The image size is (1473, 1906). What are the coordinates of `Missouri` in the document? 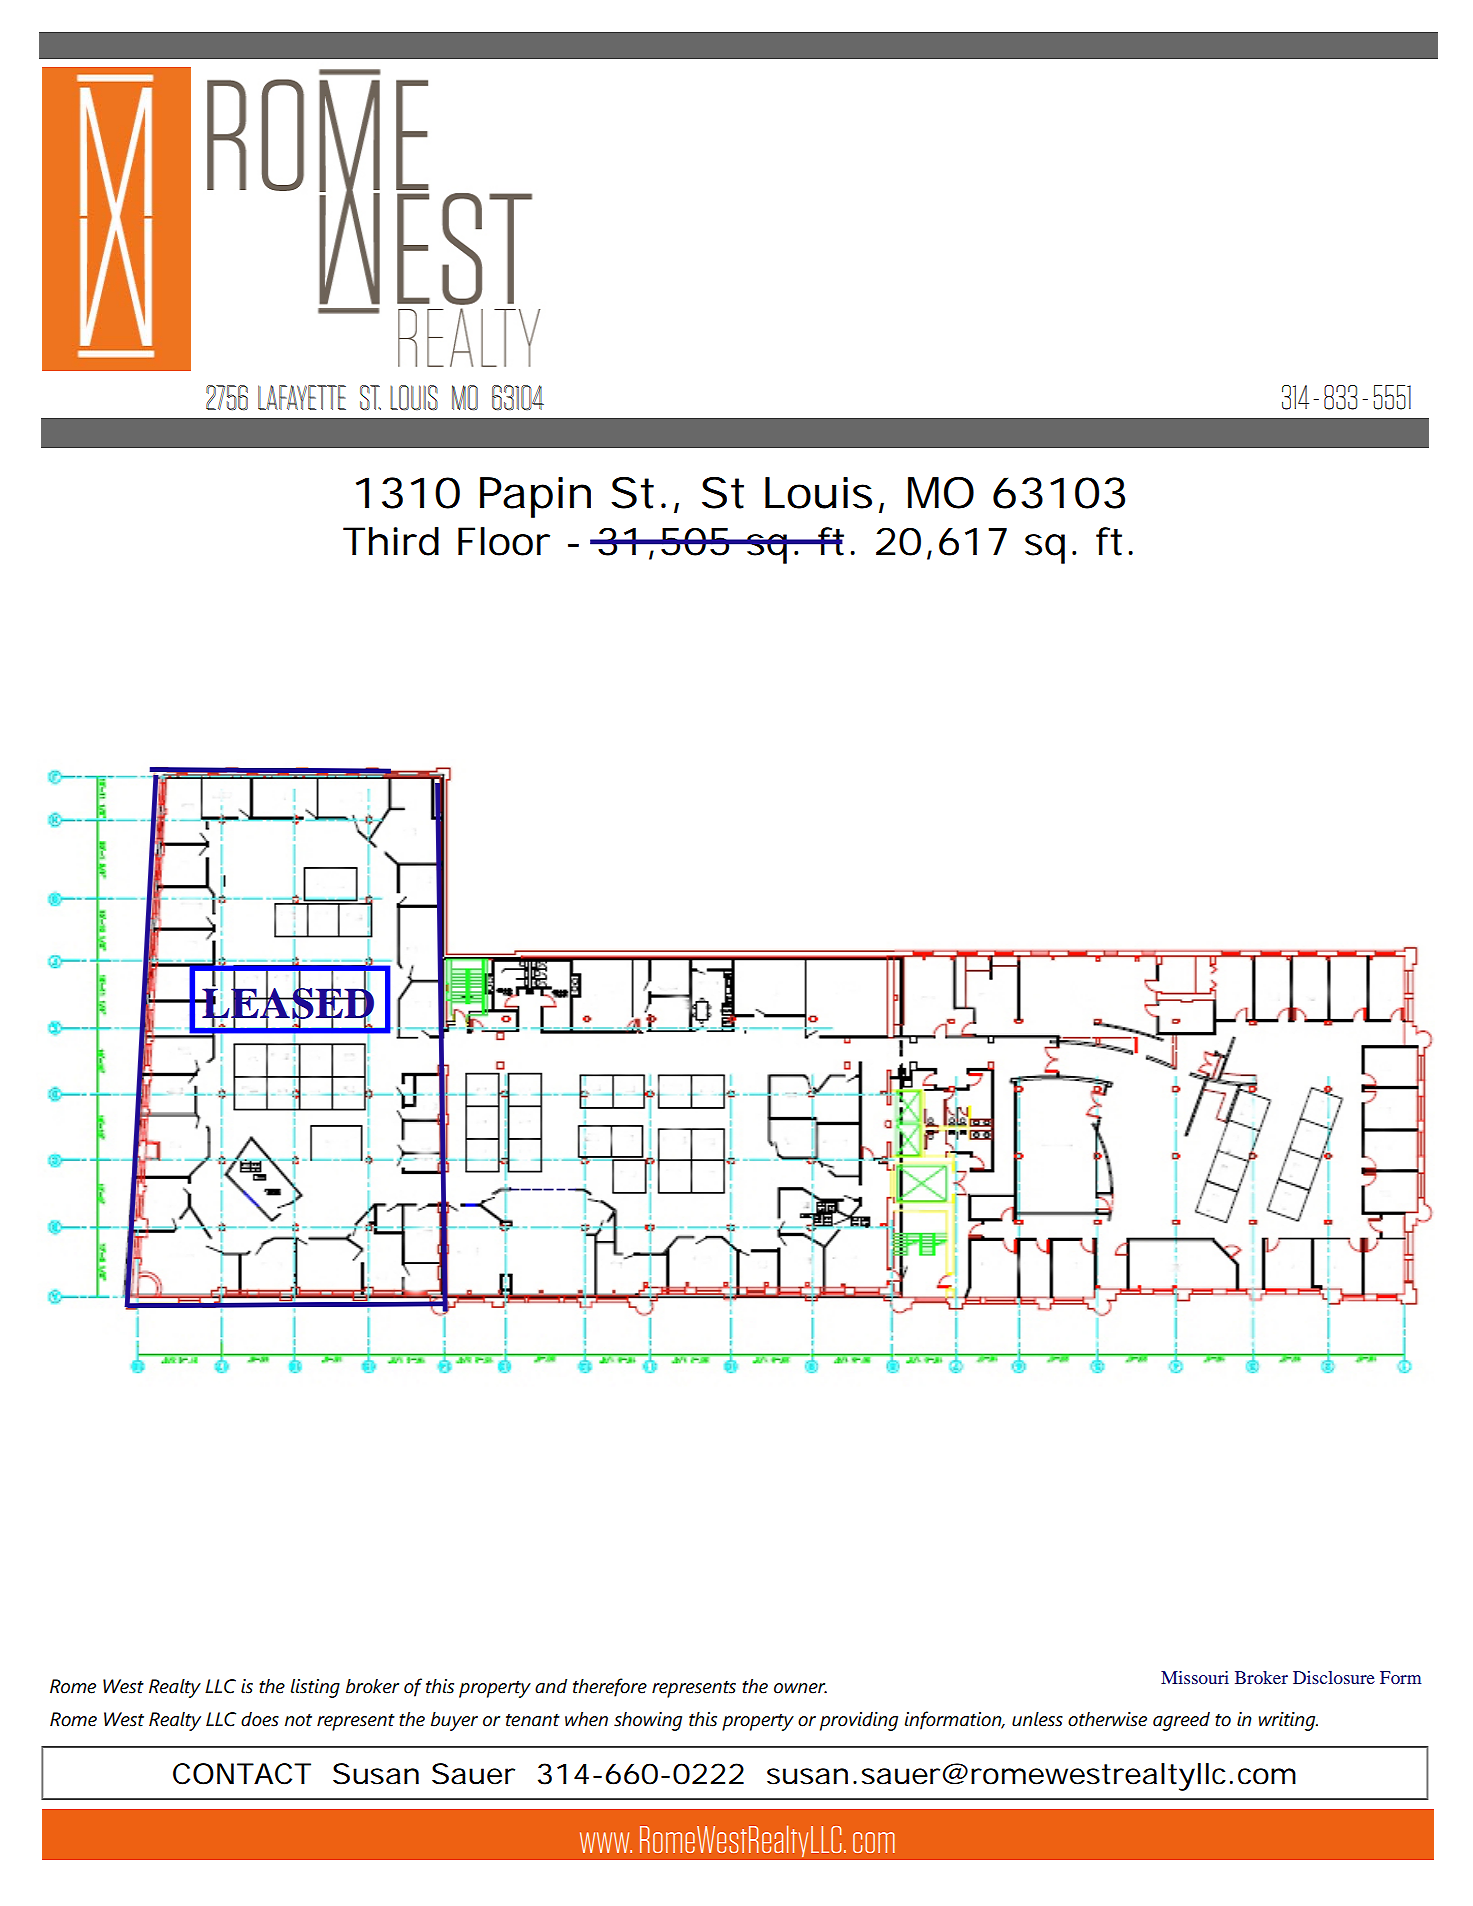 It's located at (1195, 1677).
